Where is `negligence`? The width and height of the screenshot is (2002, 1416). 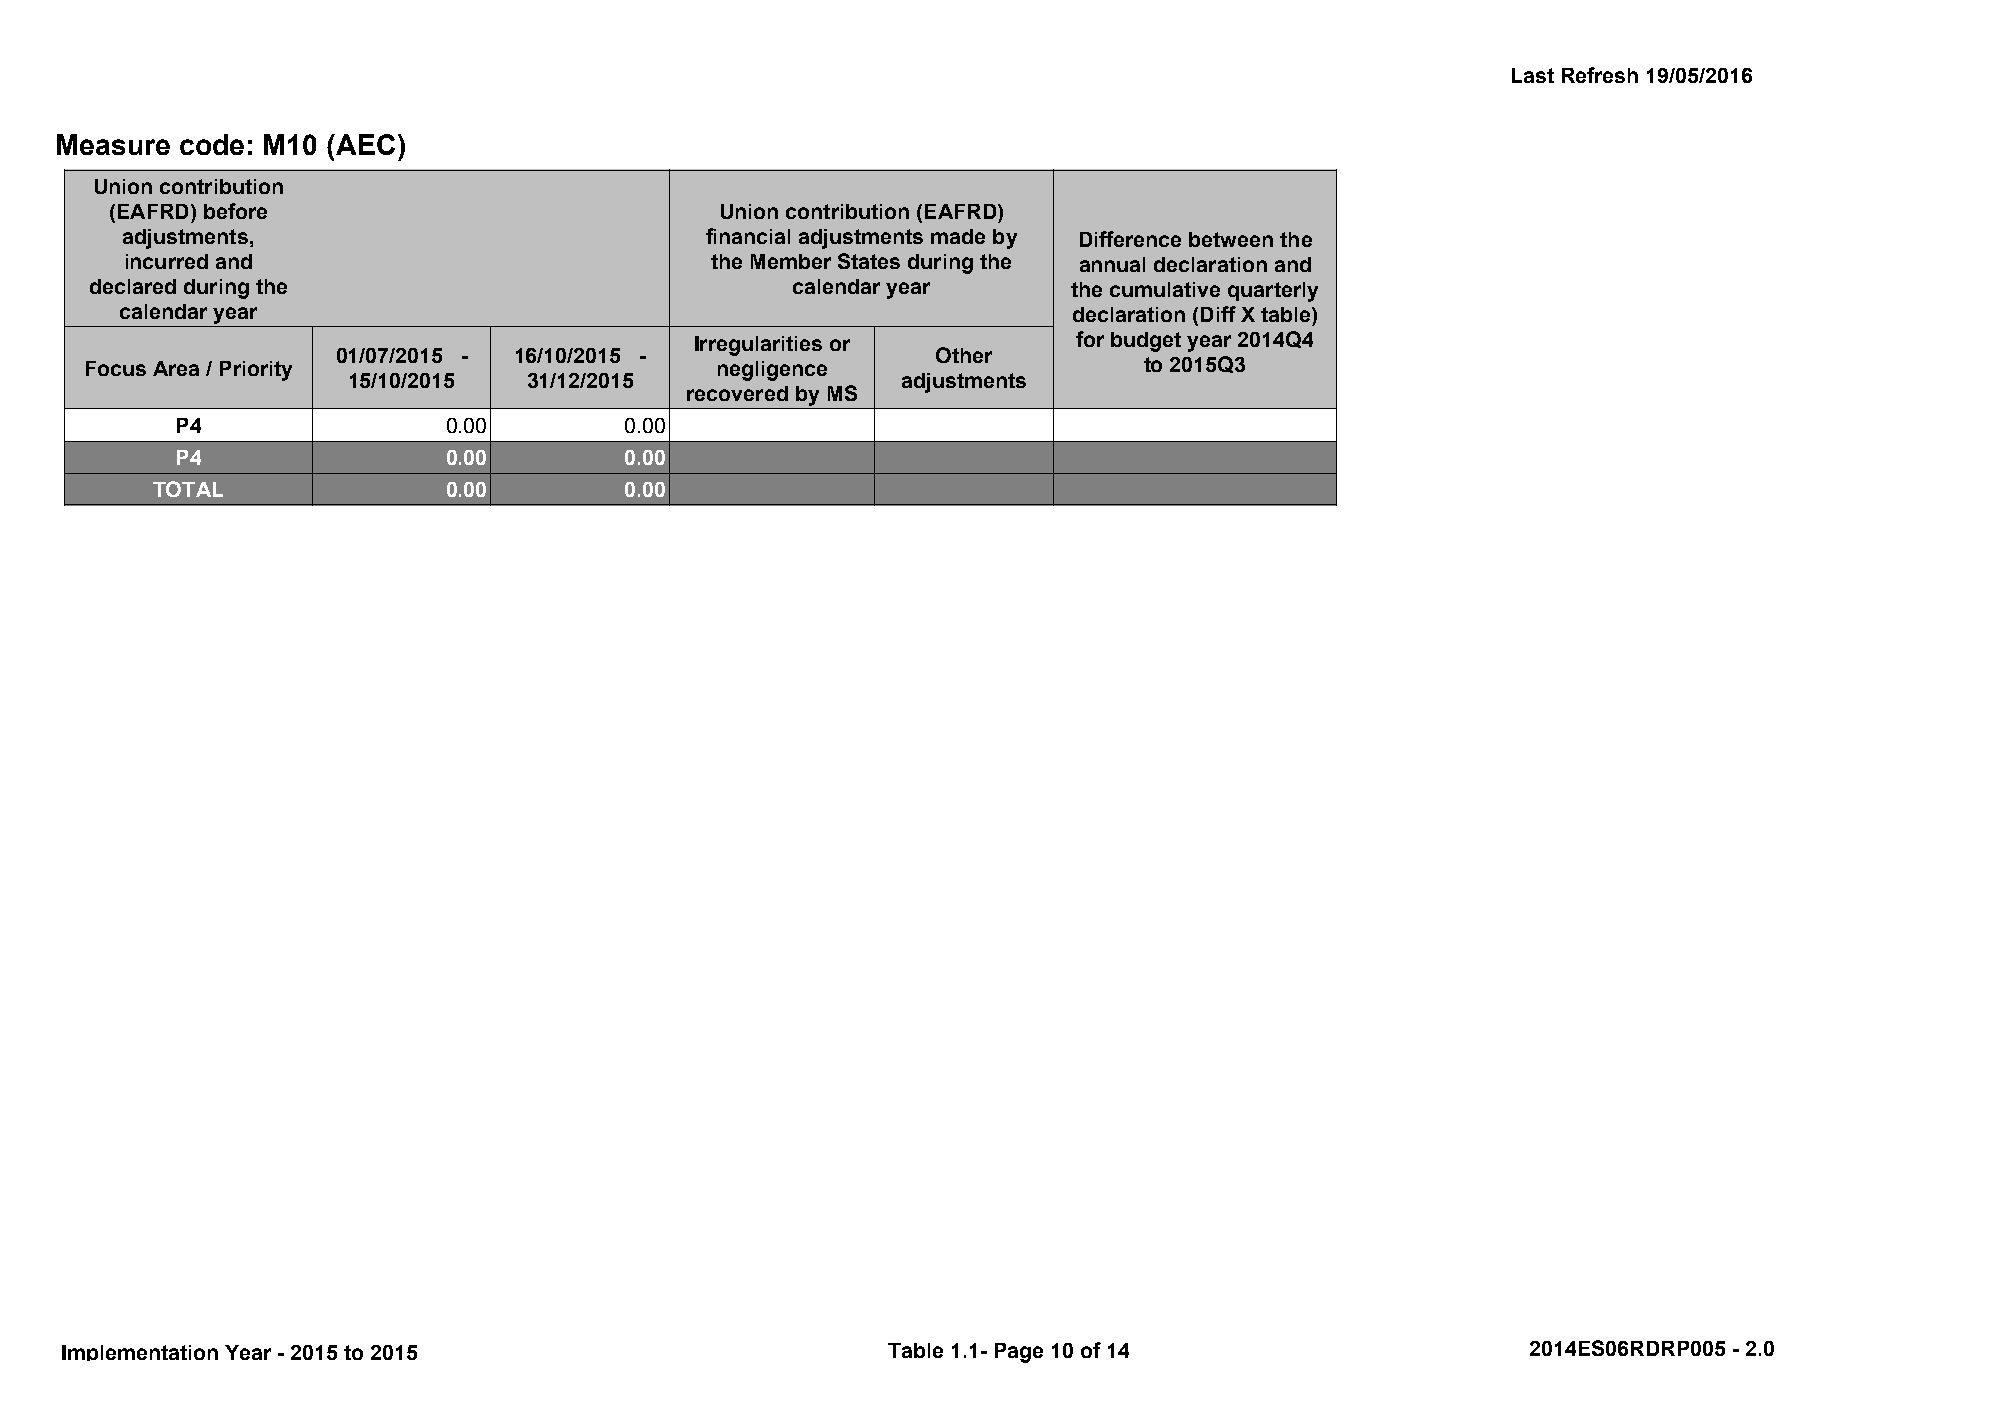 negligence is located at coordinates (772, 371).
